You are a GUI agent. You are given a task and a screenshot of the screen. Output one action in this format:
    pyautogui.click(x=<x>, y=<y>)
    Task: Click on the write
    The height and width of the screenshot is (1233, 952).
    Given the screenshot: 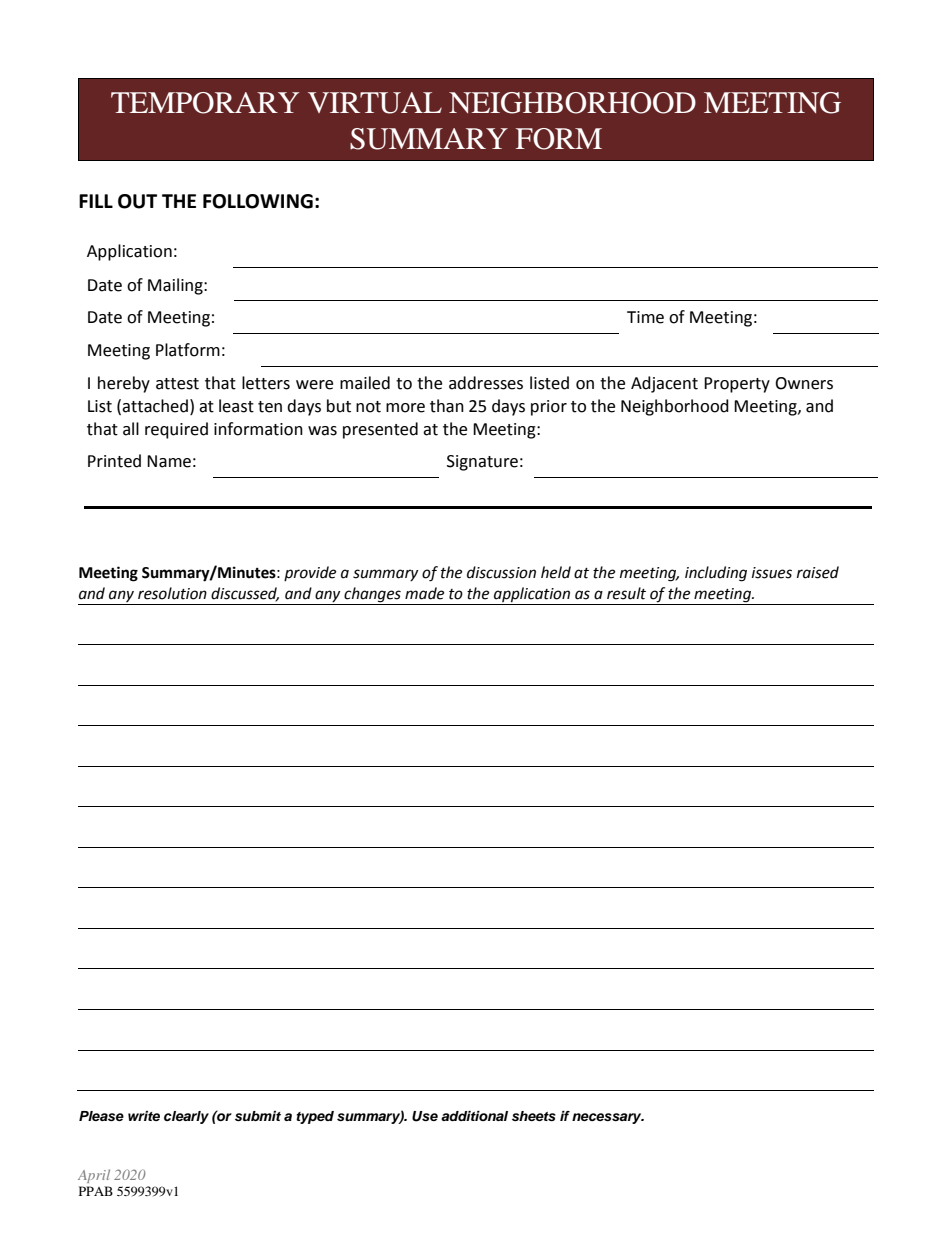 What is the action you would take?
    pyautogui.click(x=144, y=1116)
